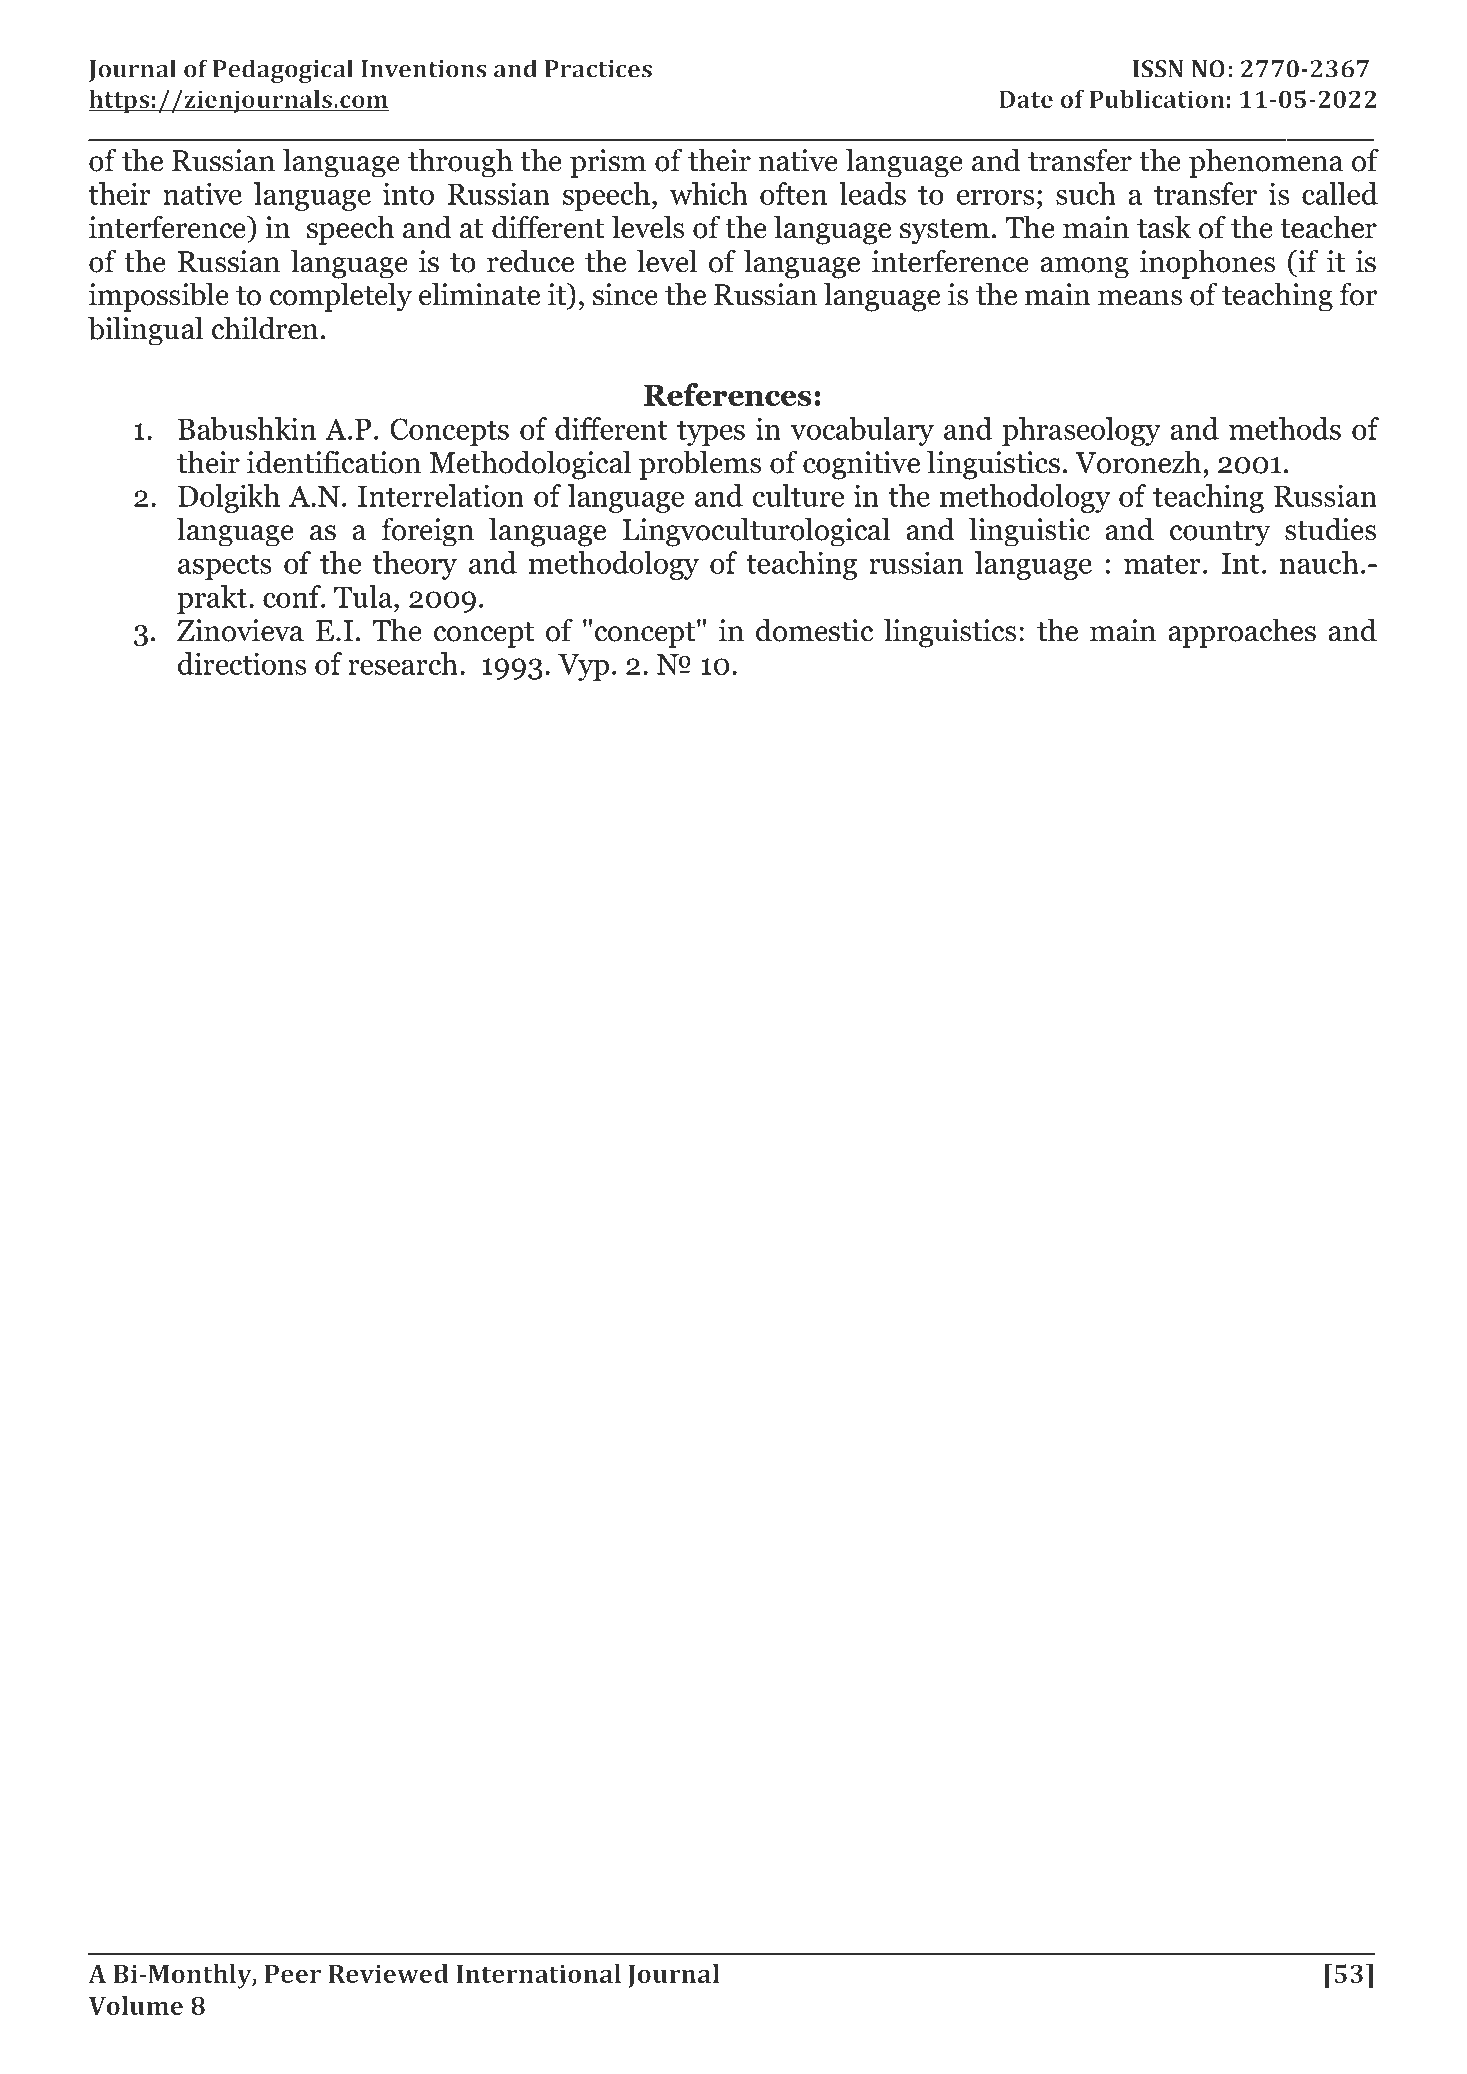 This screenshot has width=1467, height=2074. I want to click on Pedagogical, so click(283, 71).
